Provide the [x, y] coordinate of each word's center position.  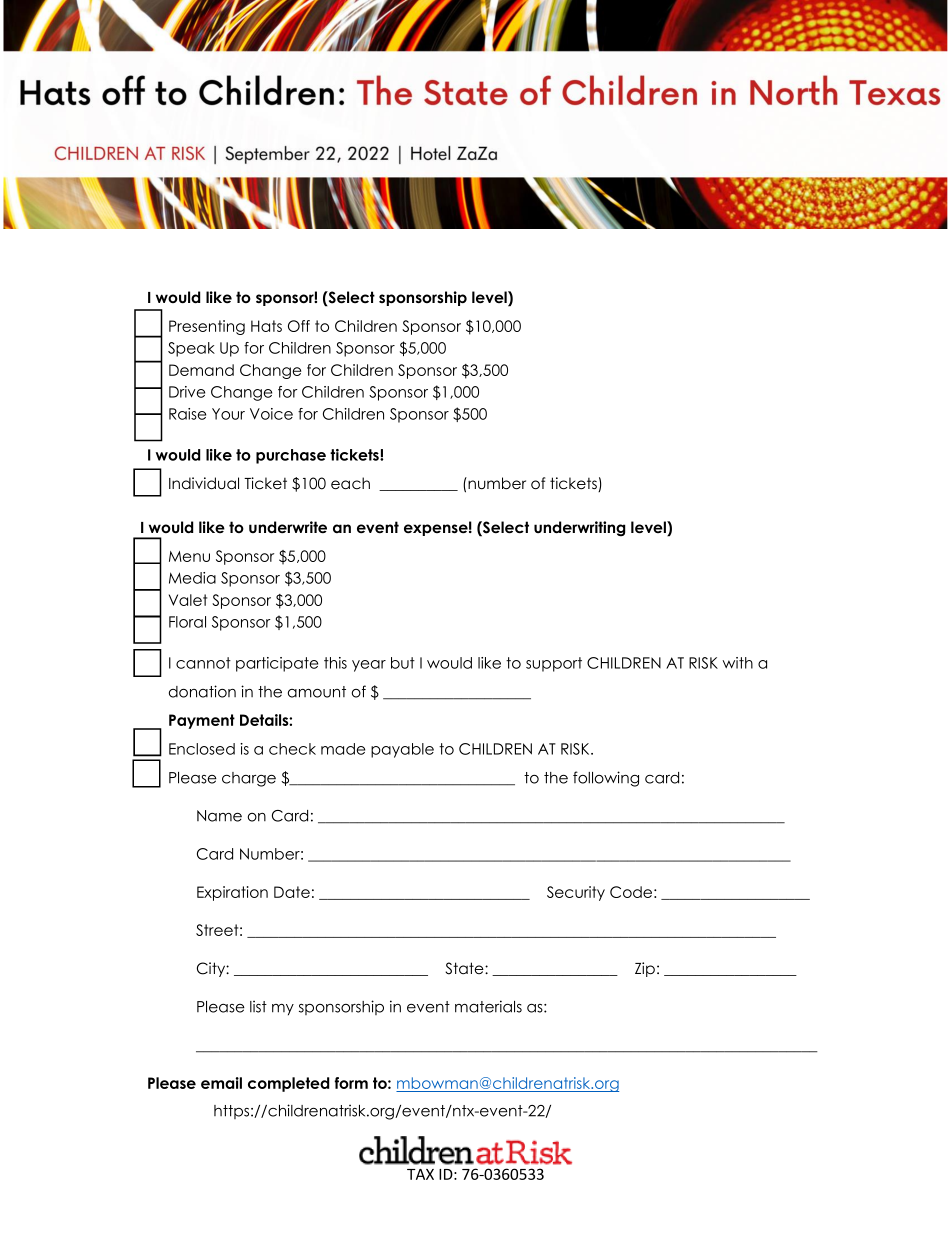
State [465, 968]
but [403, 663]
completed [288, 1084]
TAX [420, 1174]
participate [277, 664]
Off [299, 326]
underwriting [579, 529]
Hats [266, 326]
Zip [645, 969]
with [737, 663]
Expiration [232, 893]
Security [576, 893]
